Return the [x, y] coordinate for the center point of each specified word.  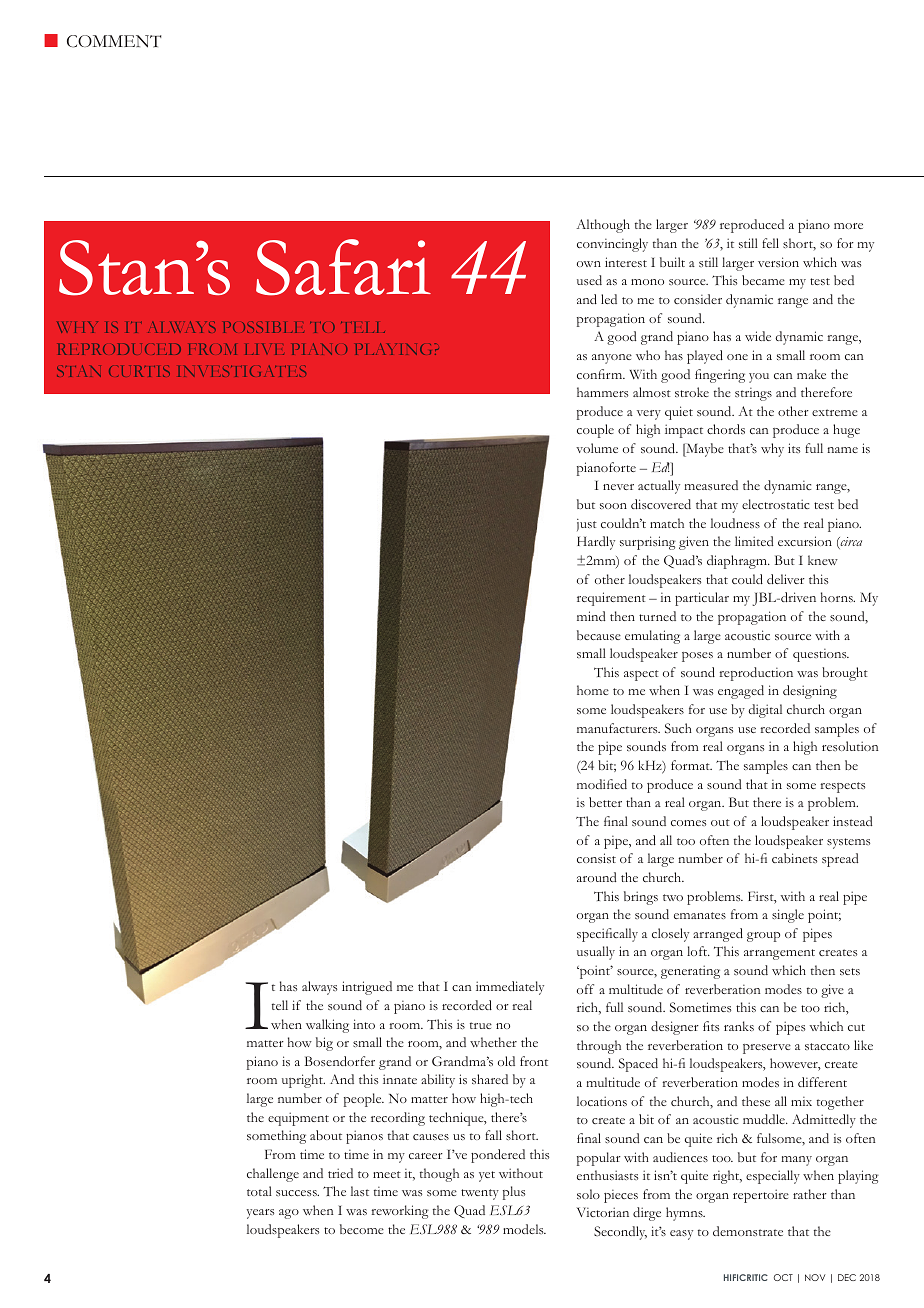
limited [754, 541]
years [260, 1214]
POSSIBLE [264, 327]
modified [602, 784]
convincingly [612, 245]
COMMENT [114, 41]
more [848, 226]
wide [758, 336]
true [481, 1025]
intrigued [367, 988]
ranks [739, 1026]
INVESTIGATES [242, 371]
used [589, 280]
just [587, 525]
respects [842, 787]
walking [327, 1026]
